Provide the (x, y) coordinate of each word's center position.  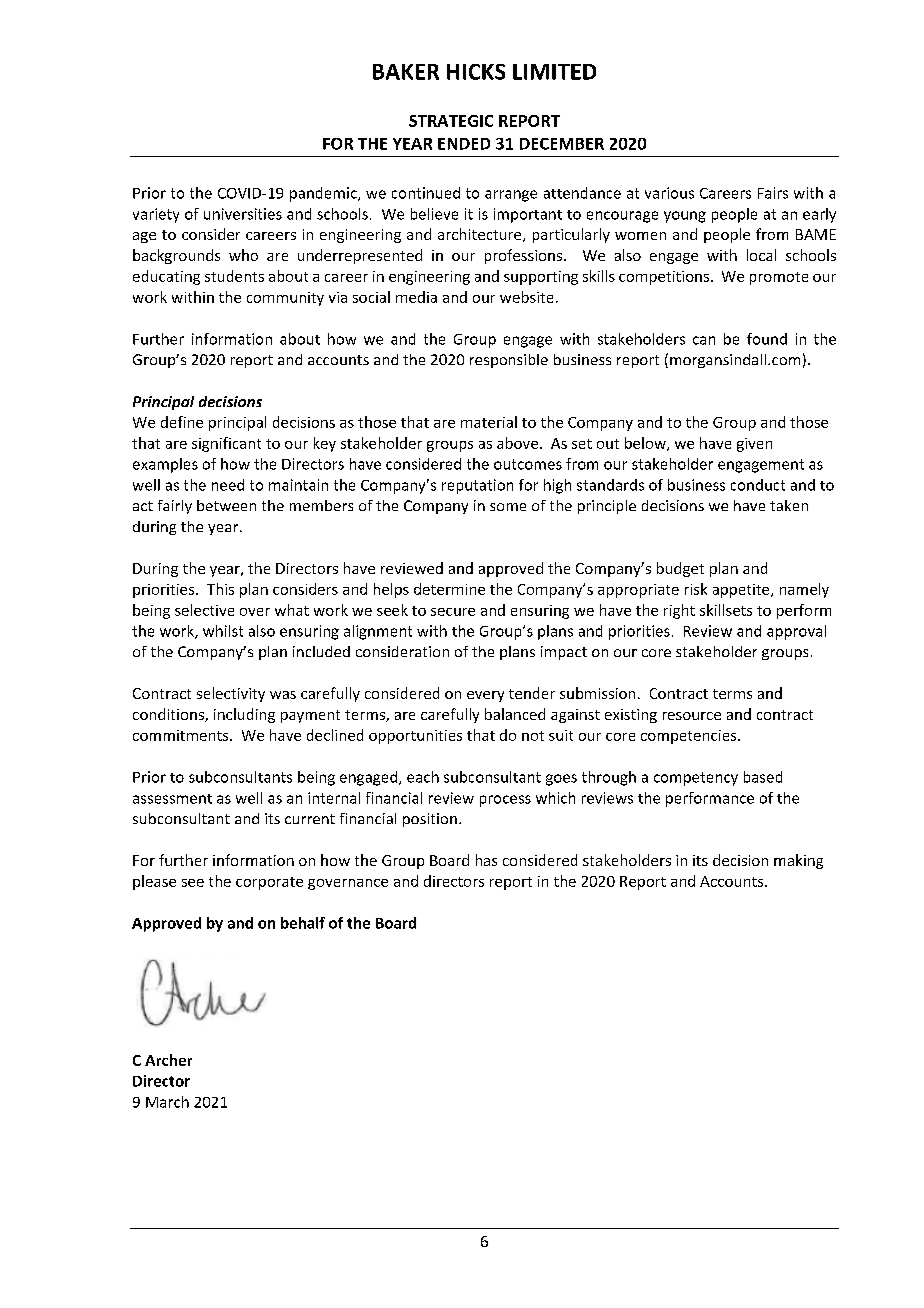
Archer (168, 1060)
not (533, 736)
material (489, 422)
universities (243, 214)
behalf (303, 923)
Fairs (773, 193)
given (754, 445)
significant (226, 444)
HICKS (476, 72)
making (798, 861)
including (244, 715)
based (763, 777)
